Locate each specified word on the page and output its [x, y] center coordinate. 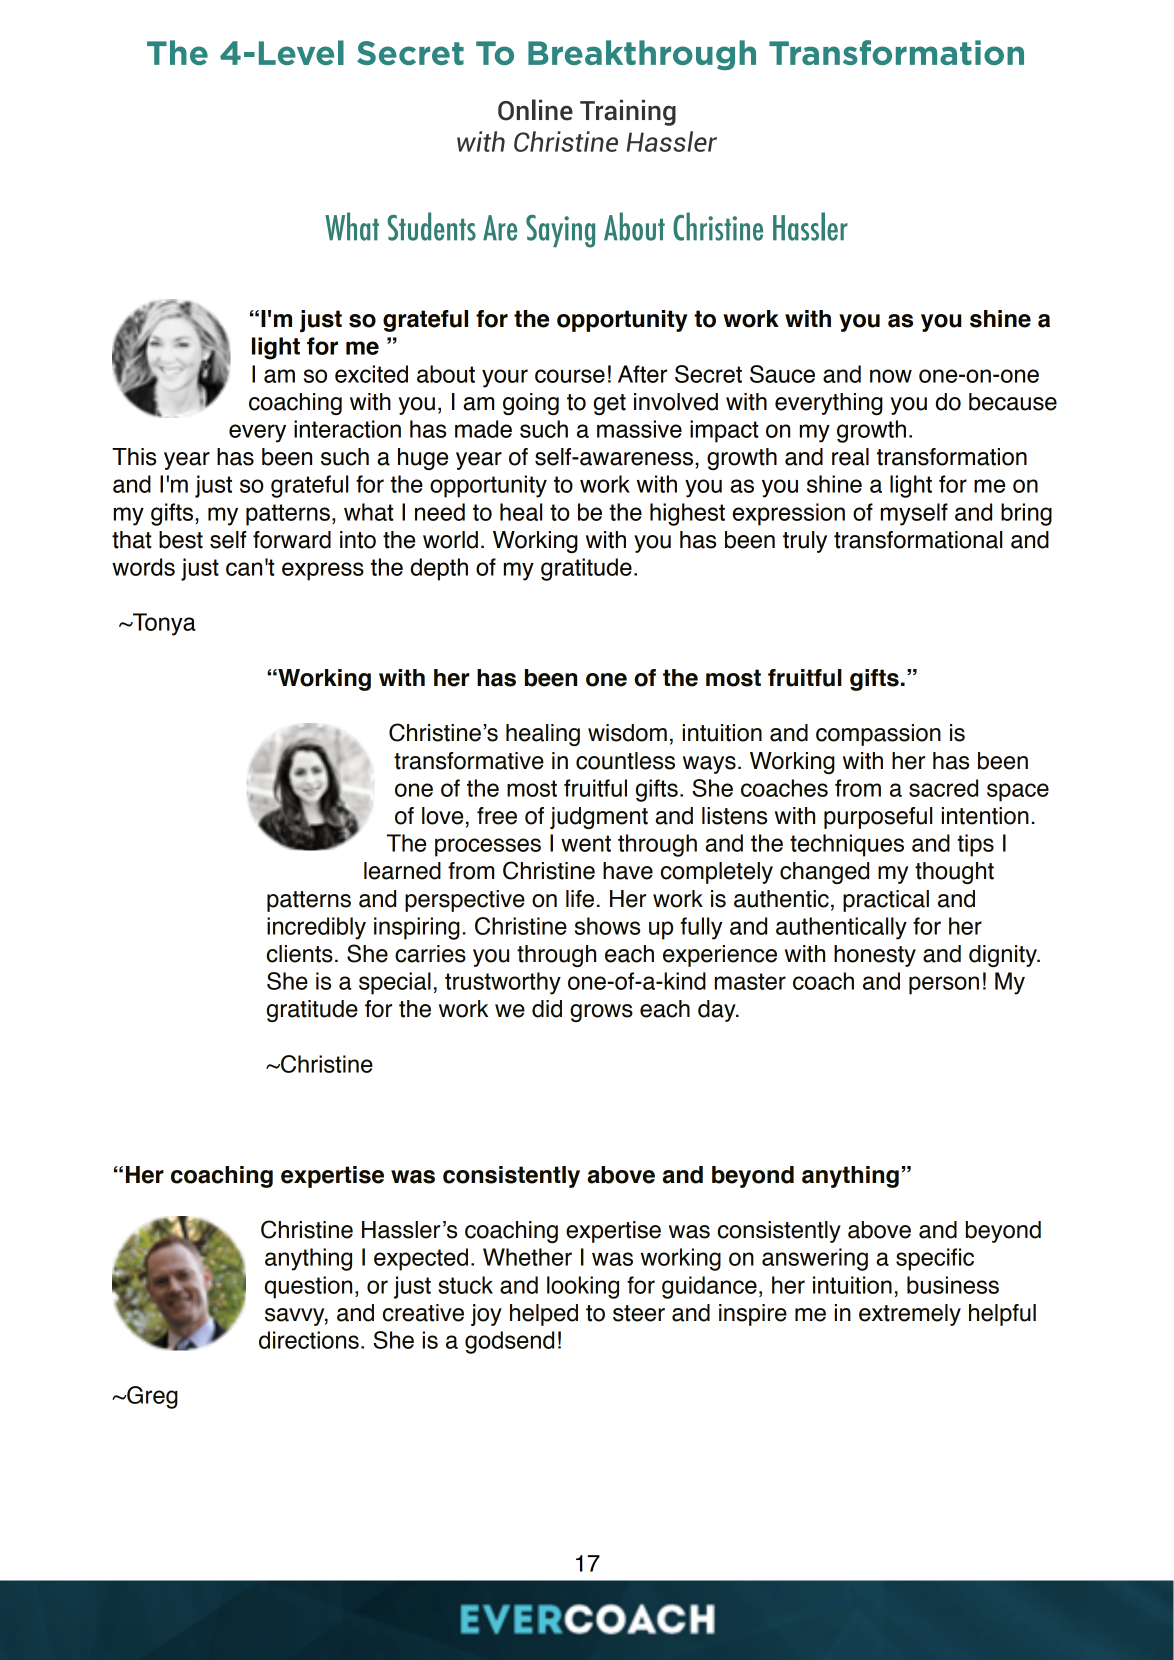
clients [300, 954]
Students [431, 226]
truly [805, 542]
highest [687, 514]
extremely [910, 1315]
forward [292, 540]
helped [544, 1315]
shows [607, 926]
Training [628, 113]
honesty [875, 956]
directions [309, 1340]
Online [535, 110]
